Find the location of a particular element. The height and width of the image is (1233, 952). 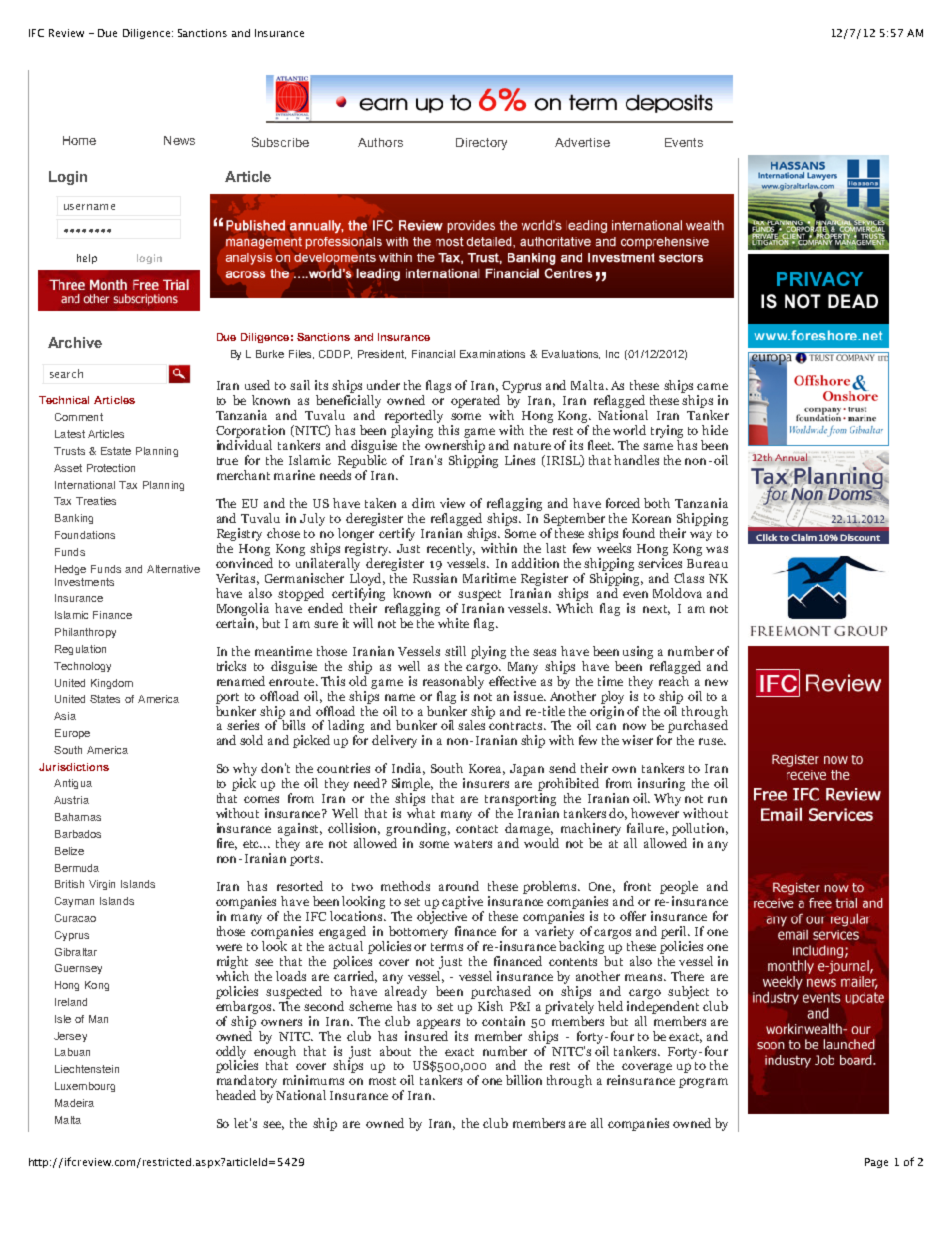

headed is located at coordinates (236, 1095).
